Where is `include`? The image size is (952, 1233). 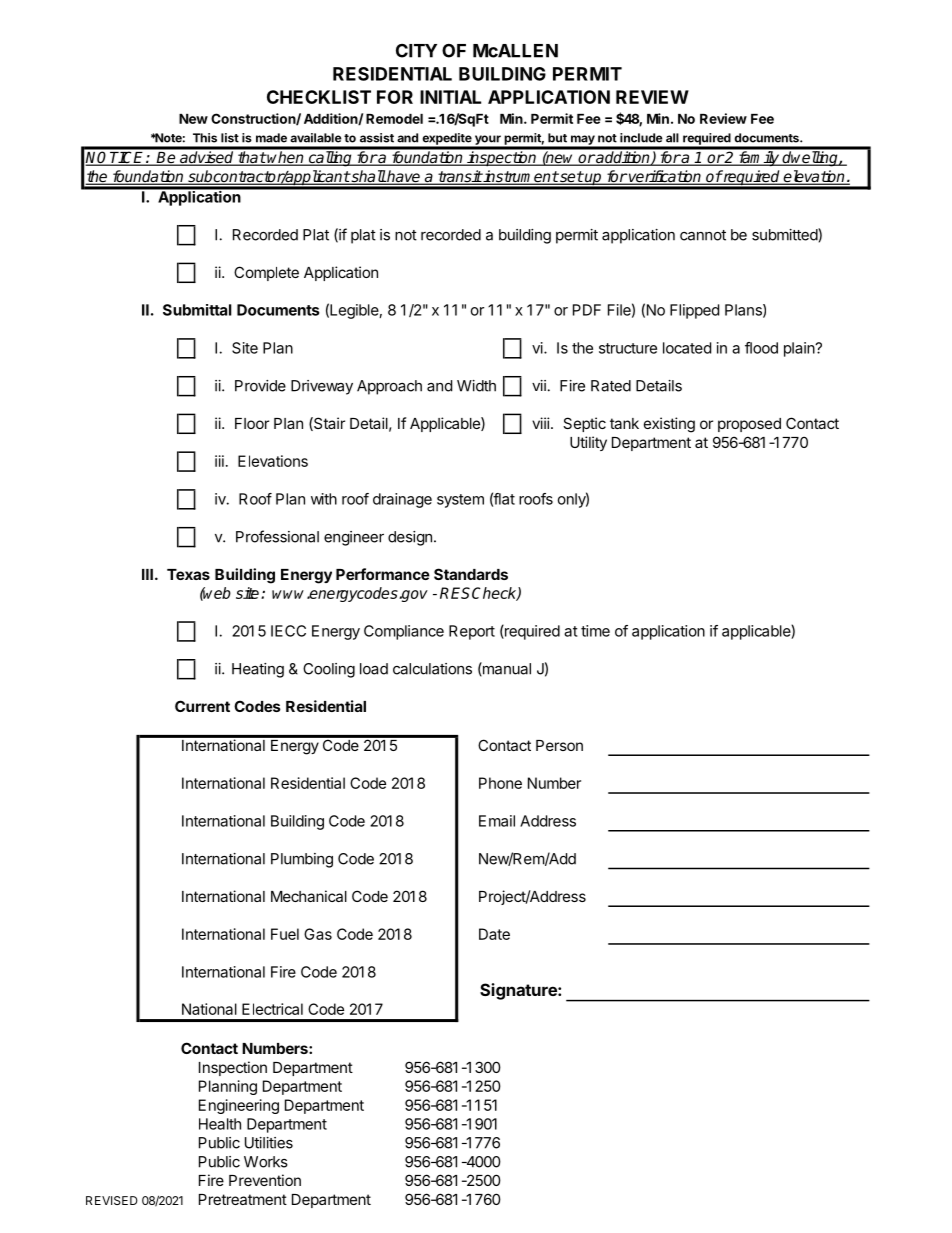
include is located at coordinates (641, 138).
